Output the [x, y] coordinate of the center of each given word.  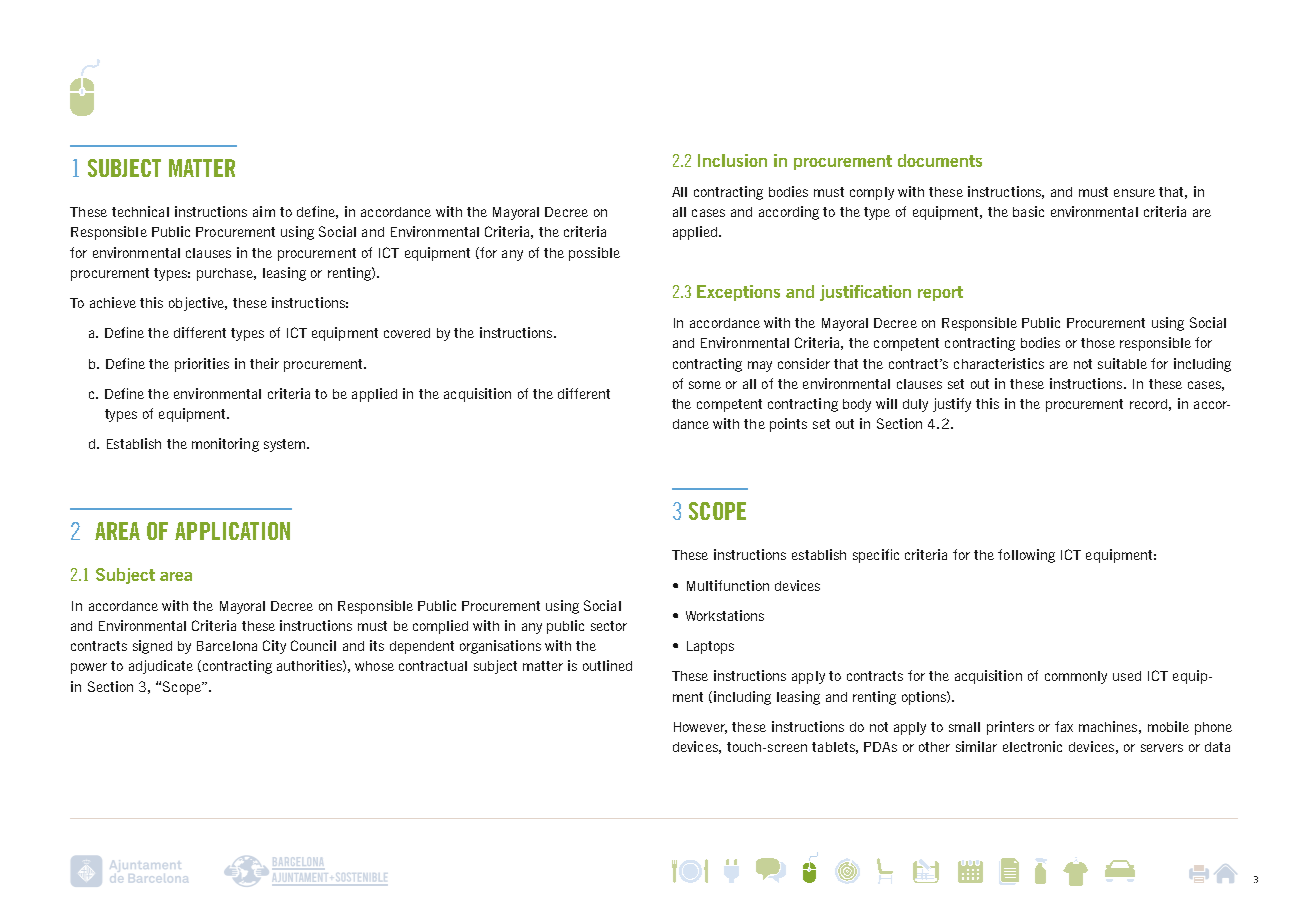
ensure [1134, 193]
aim [264, 211]
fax [1064, 726]
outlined [607, 665]
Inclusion [732, 160]
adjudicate [161, 667]
